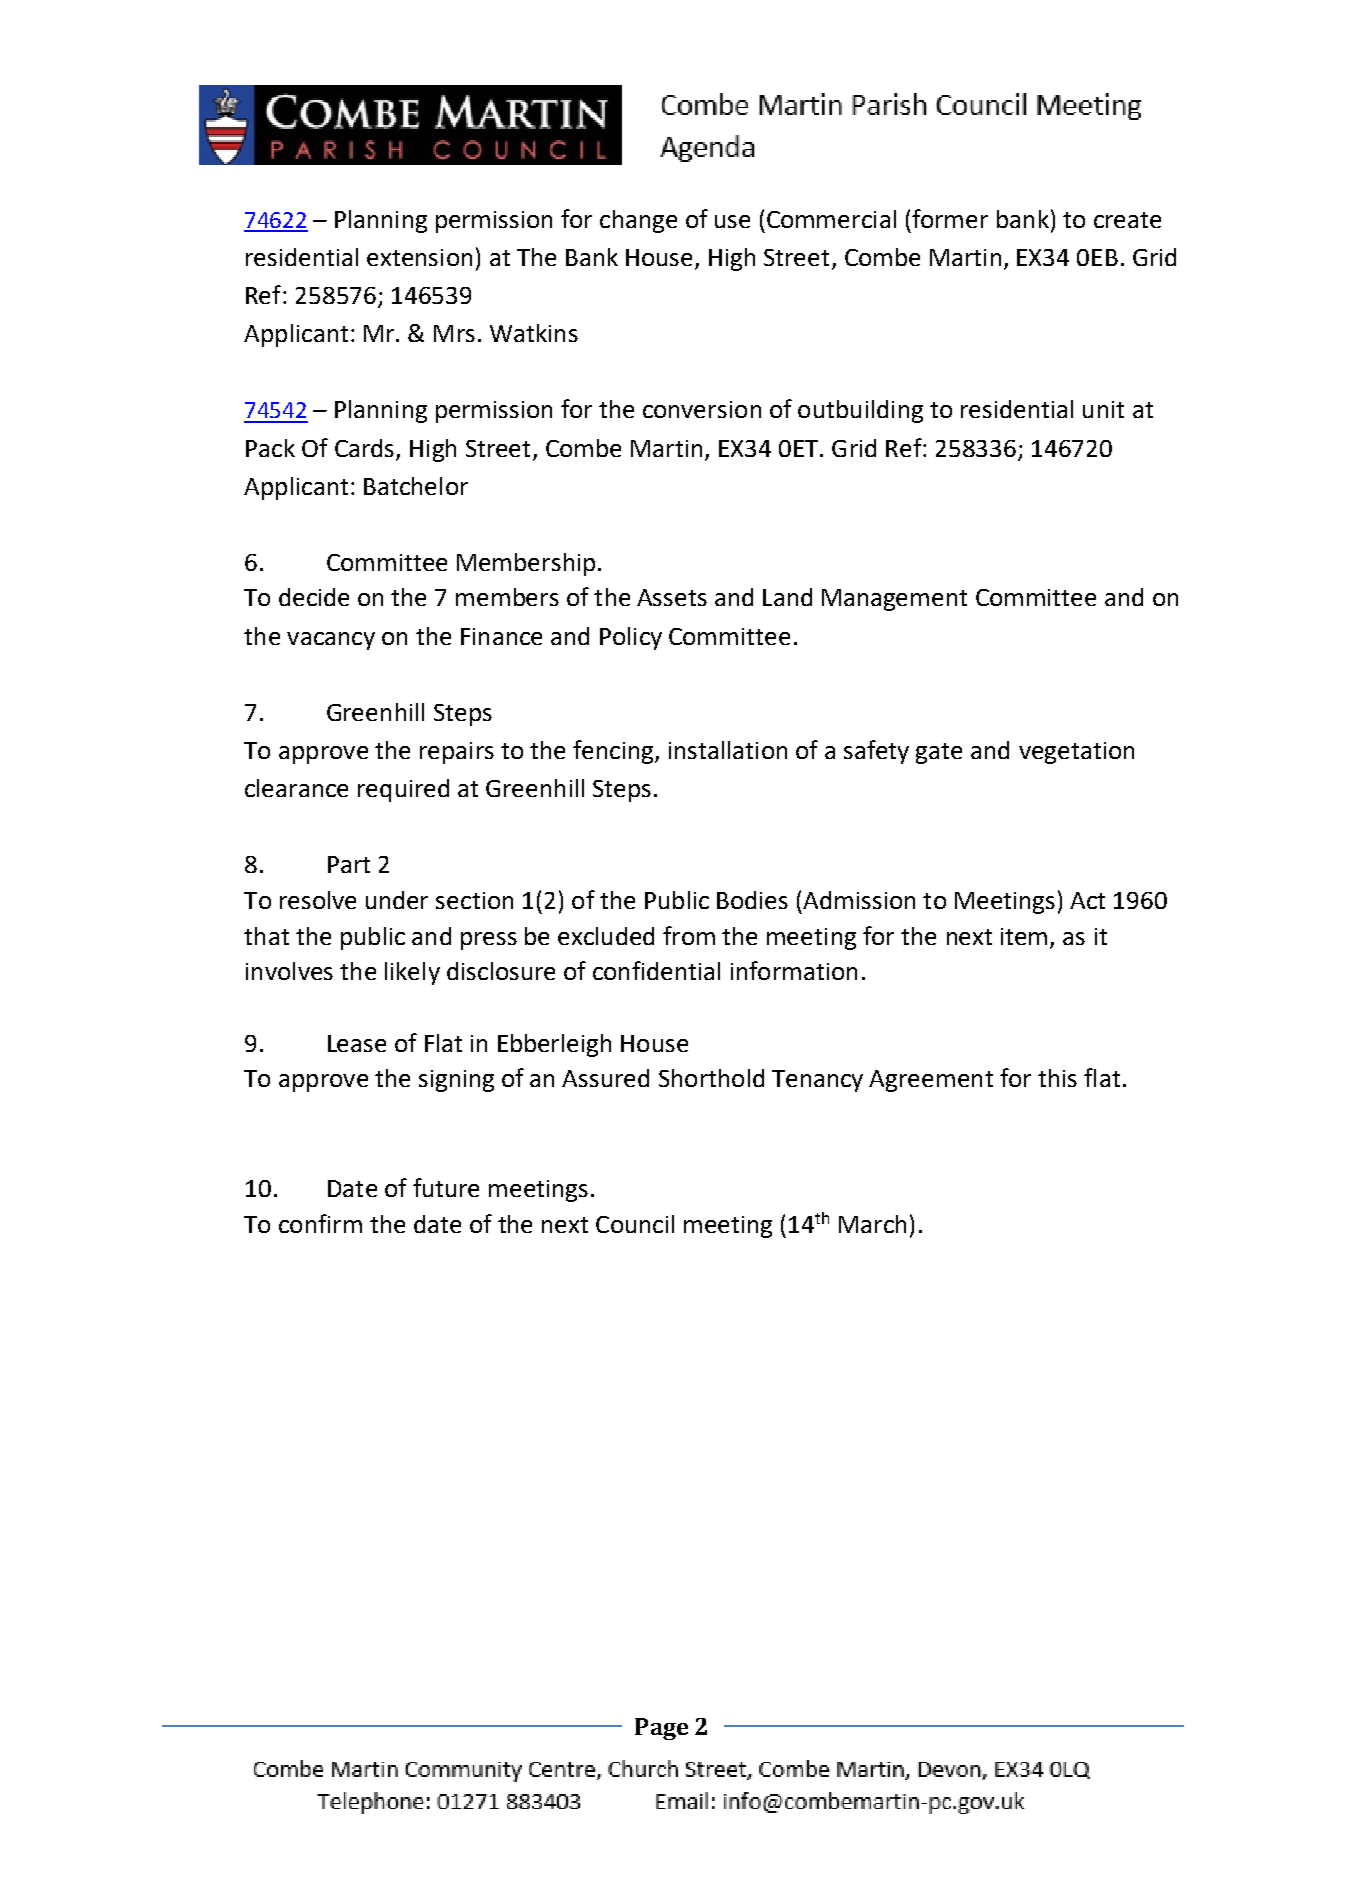 The height and width of the page is (1903, 1346). What do you see at coordinates (635, 1224) in the page?
I see `Council` at bounding box center [635, 1224].
